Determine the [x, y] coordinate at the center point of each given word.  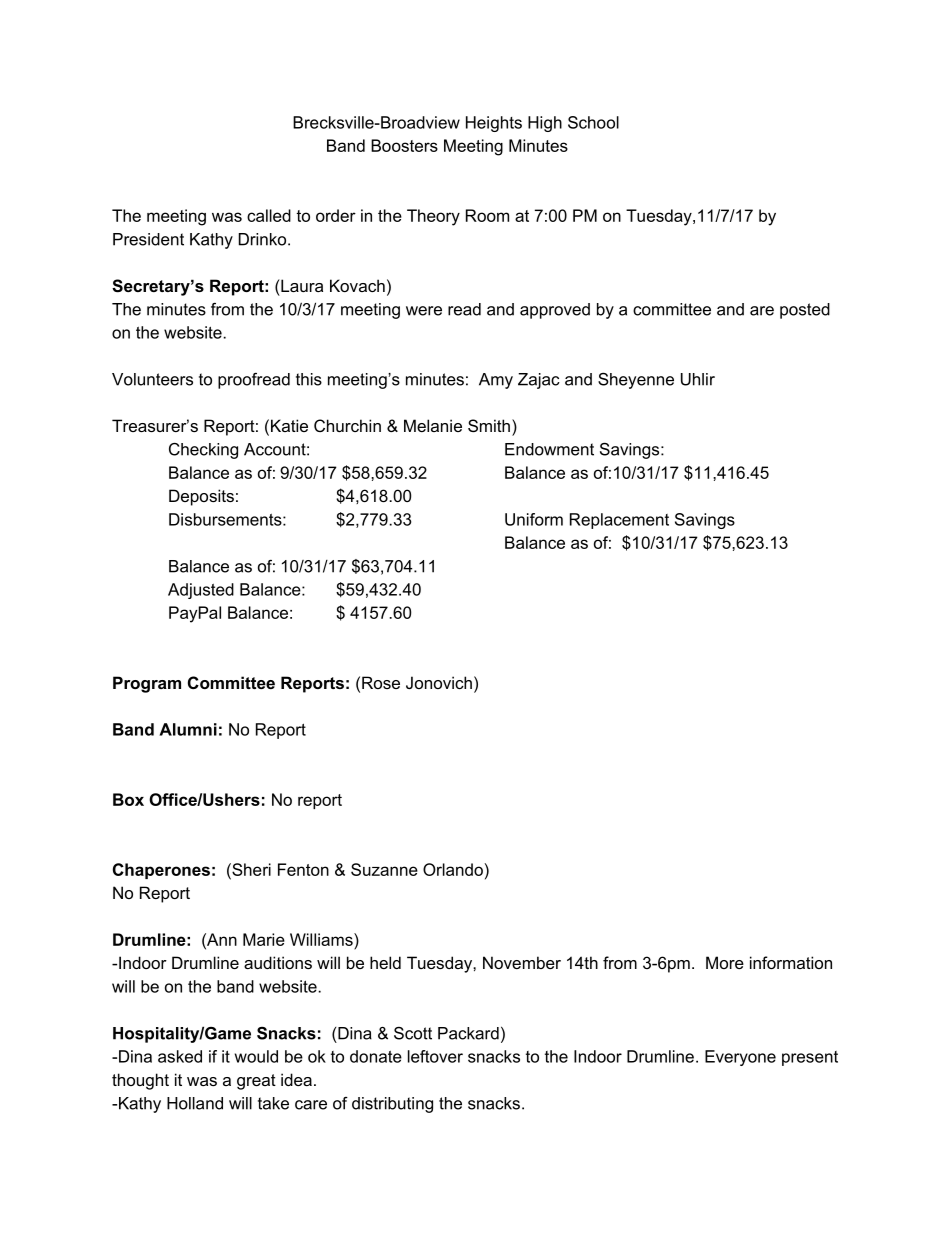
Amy [496, 381]
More [725, 962]
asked [180, 1056]
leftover [435, 1056]
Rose [381, 682]
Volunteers [152, 379]
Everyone [740, 1058]
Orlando [453, 869]
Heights [494, 124]
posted [805, 311]
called [269, 215]
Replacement [619, 521]
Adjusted [201, 591]
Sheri [250, 869]
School [593, 122]
